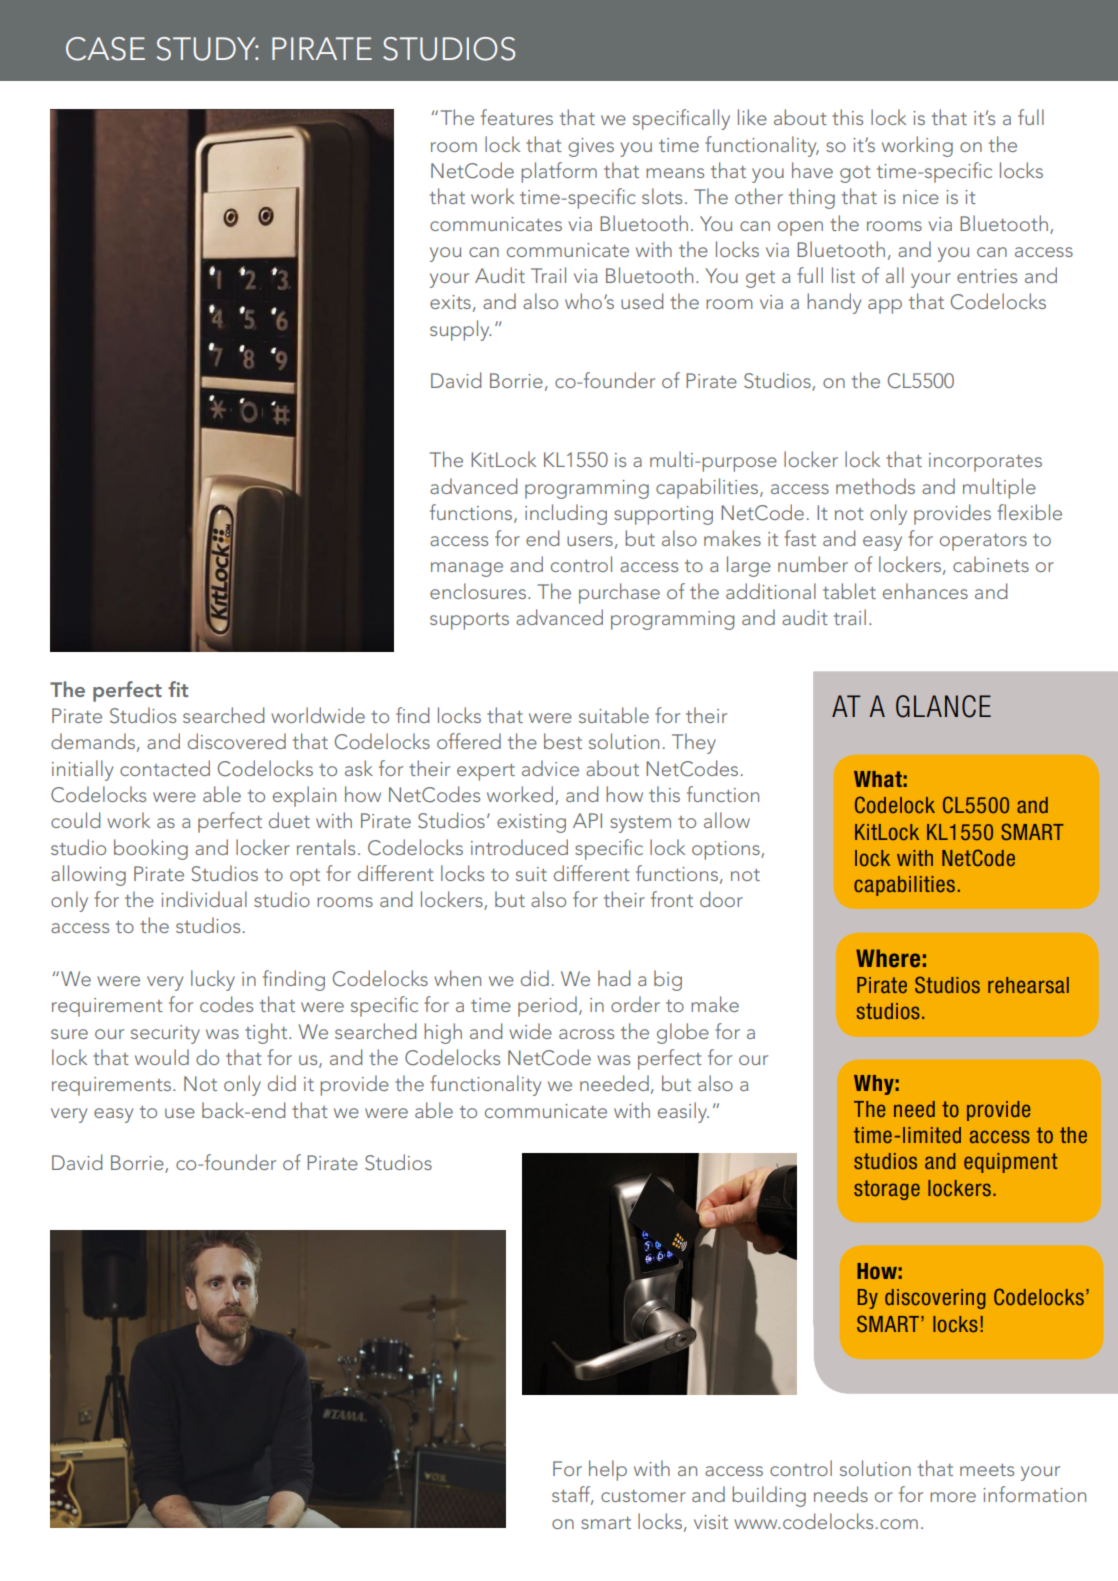 The height and width of the document is (1581, 1118). Describe the element at coordinates (517, 117) in the document. I see `features` at that location.
